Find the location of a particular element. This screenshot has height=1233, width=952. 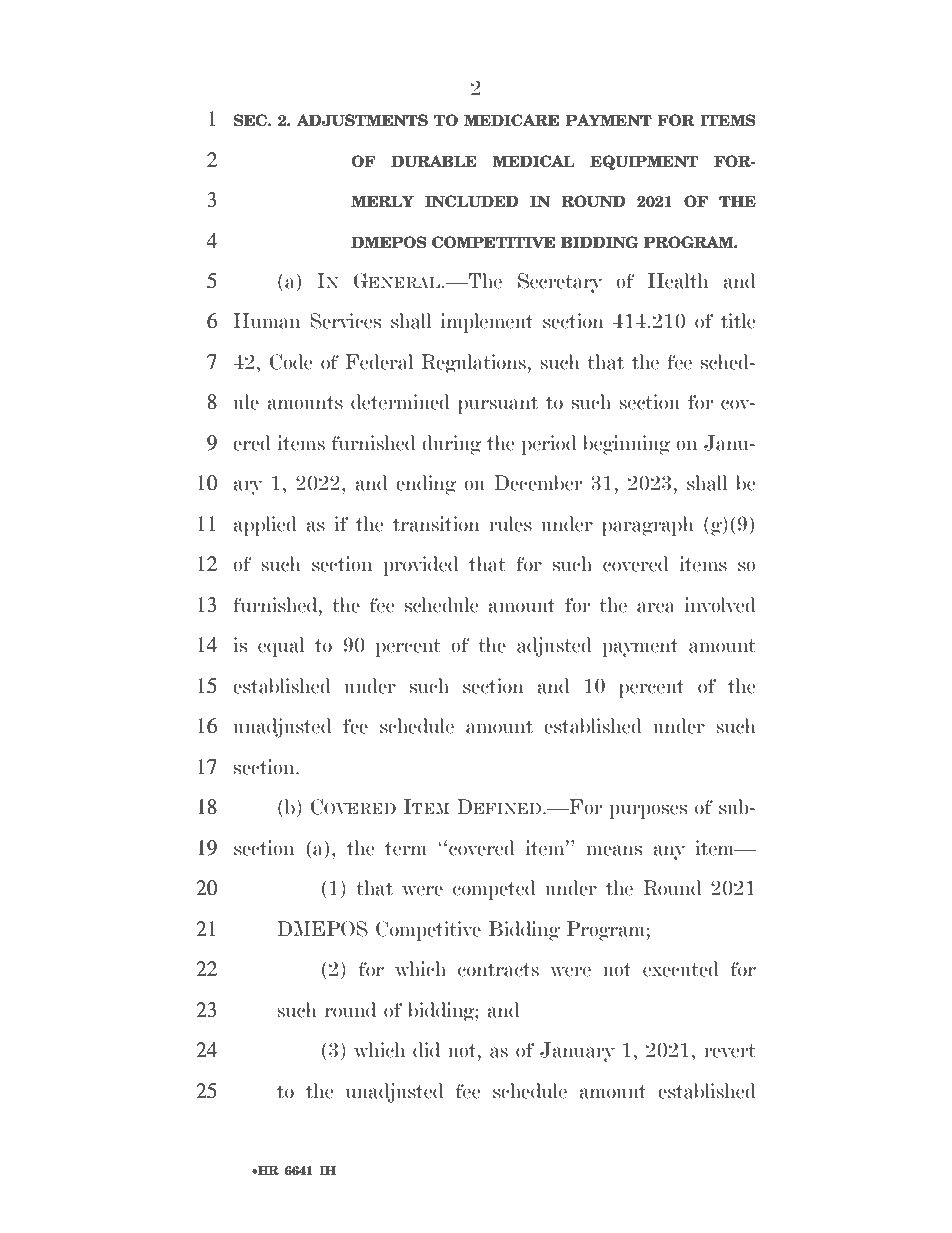

contracts is located at coordinates (498, 970).
